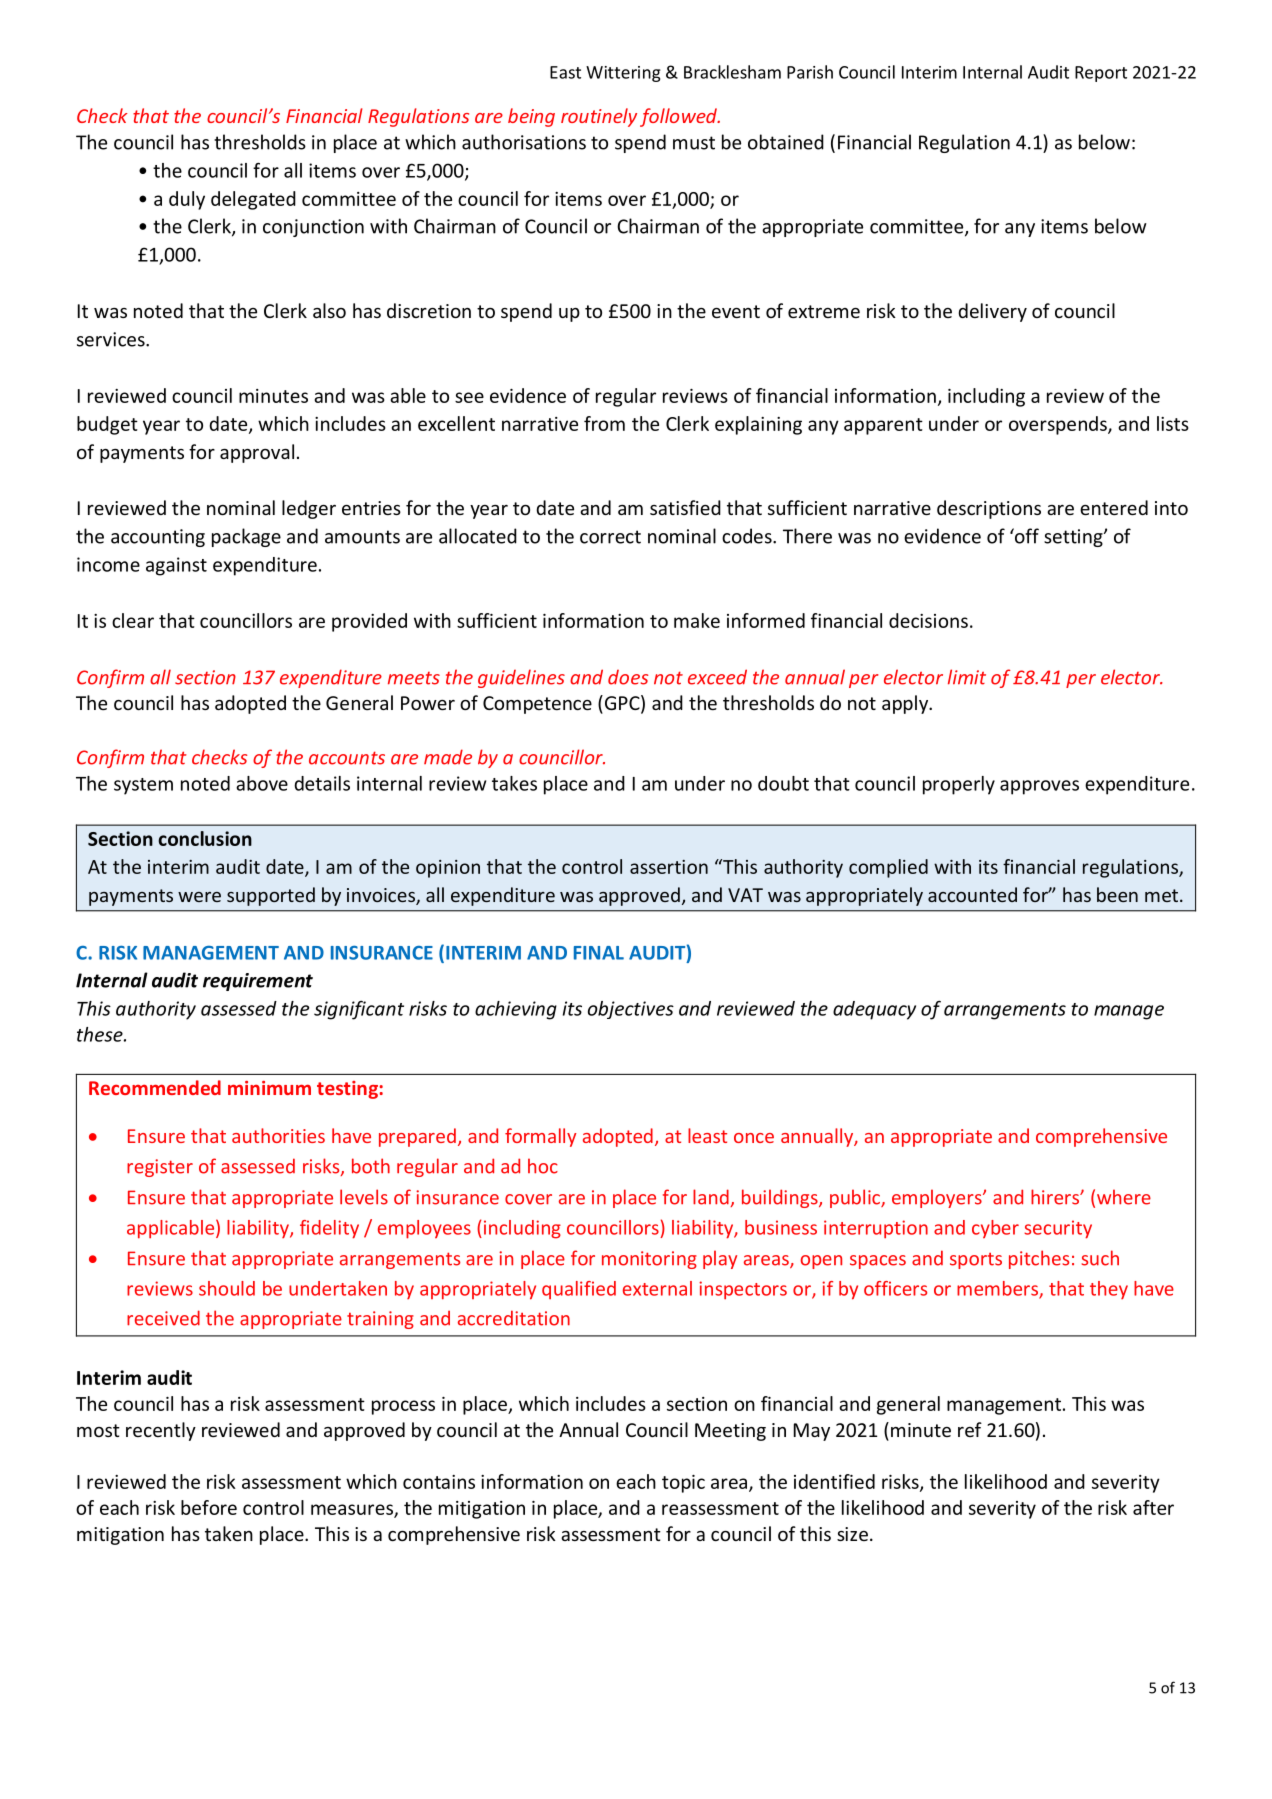 The image size is (1272, 1799). I want to click on routinely, so click(599, 117).
